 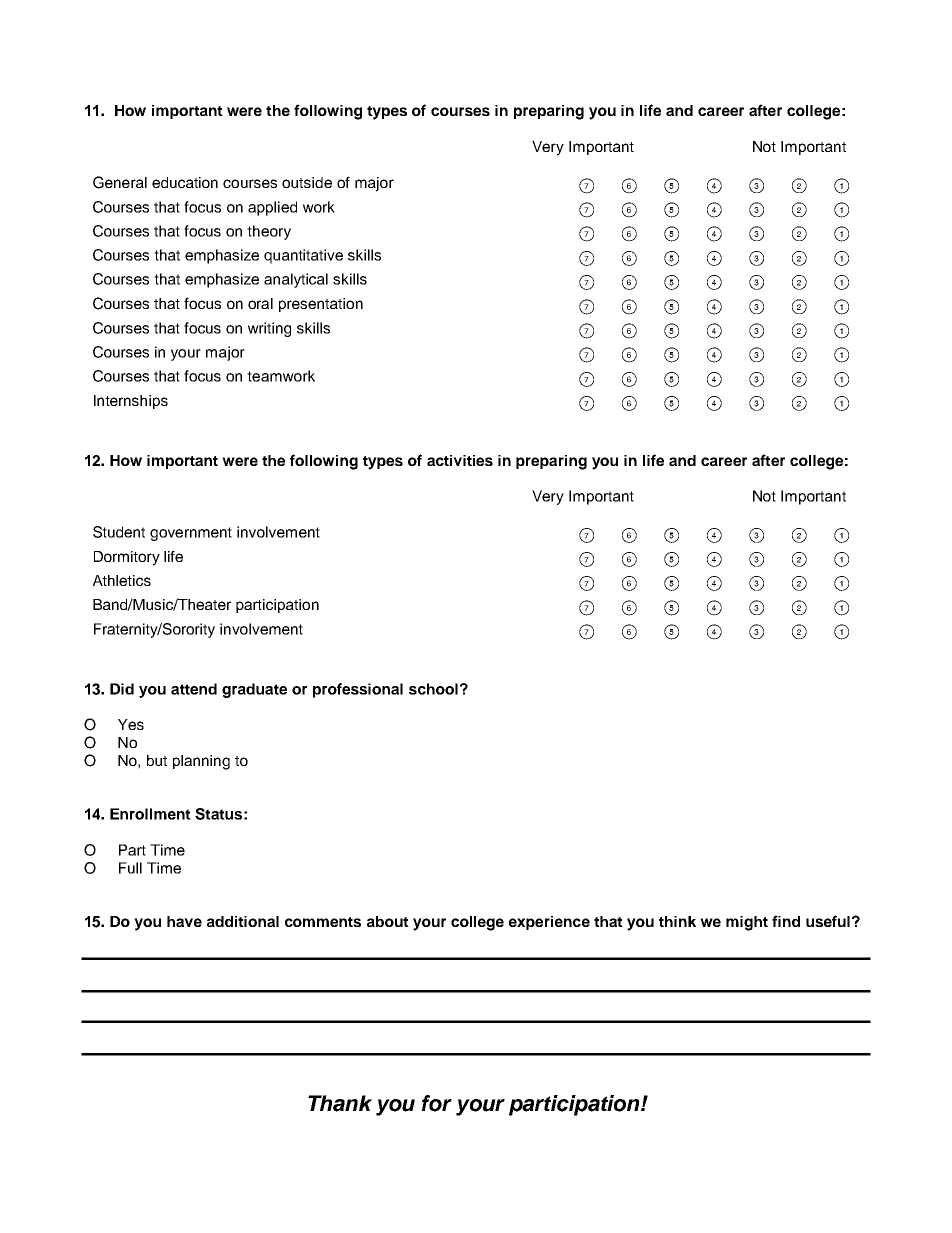 I want to click on for, so click(x=437, y=1103).
